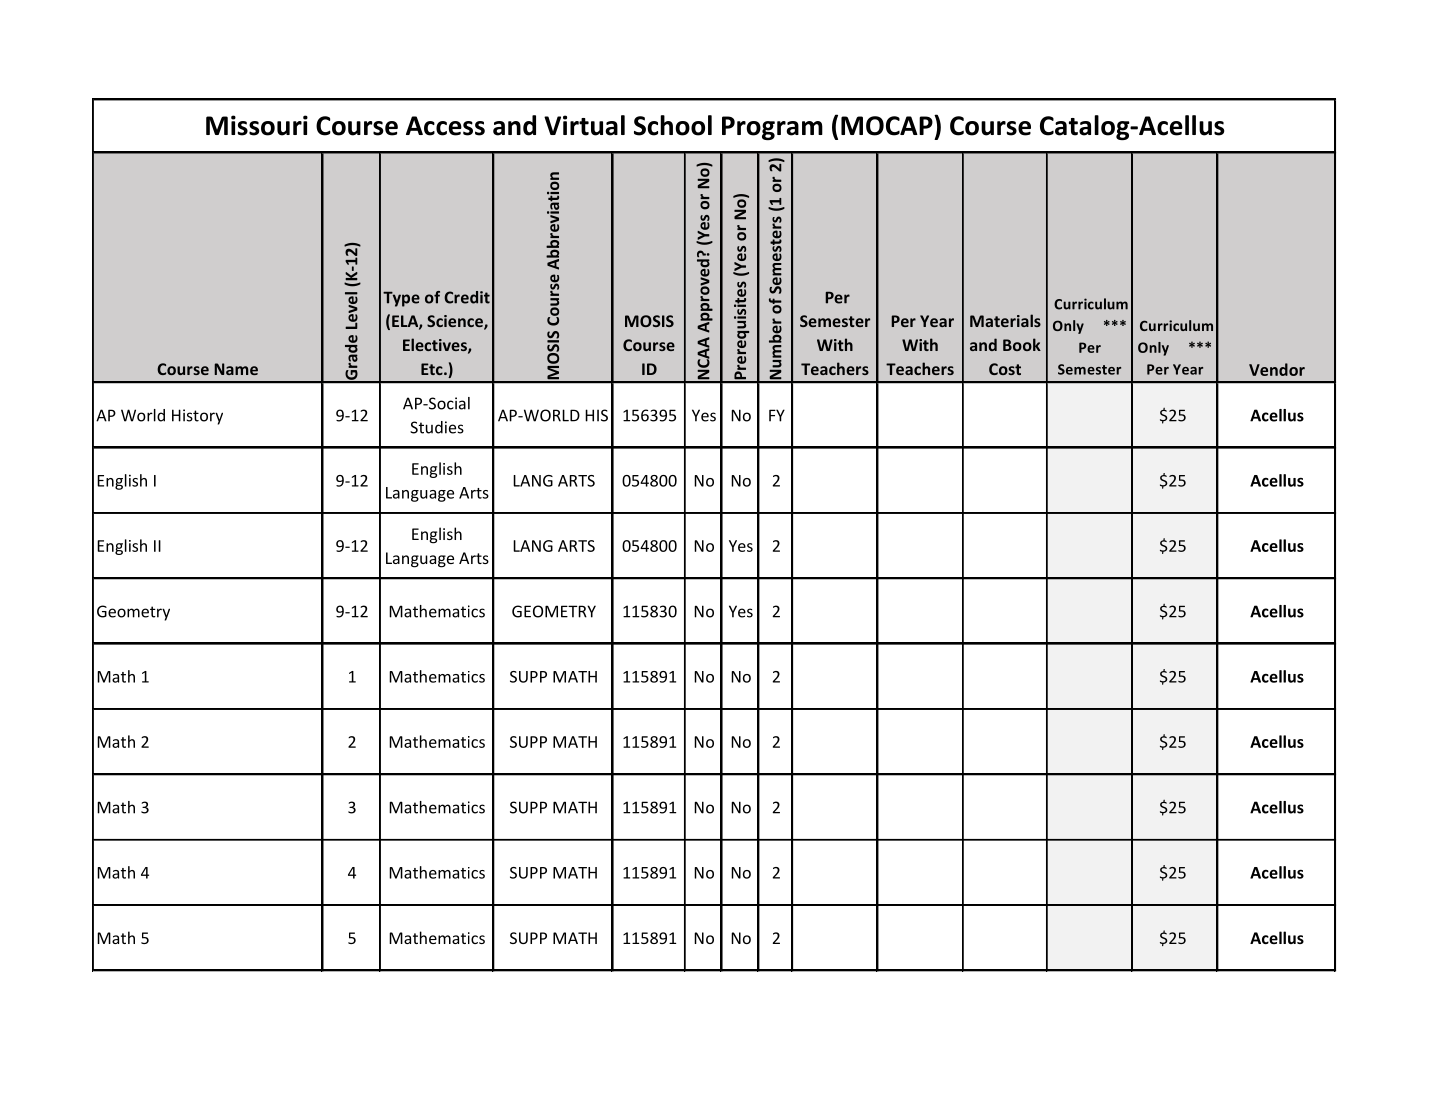  What do you see at coordinates (467, 297) in the screenshot?
I see `Credit` at bounding box center [467, 297].
